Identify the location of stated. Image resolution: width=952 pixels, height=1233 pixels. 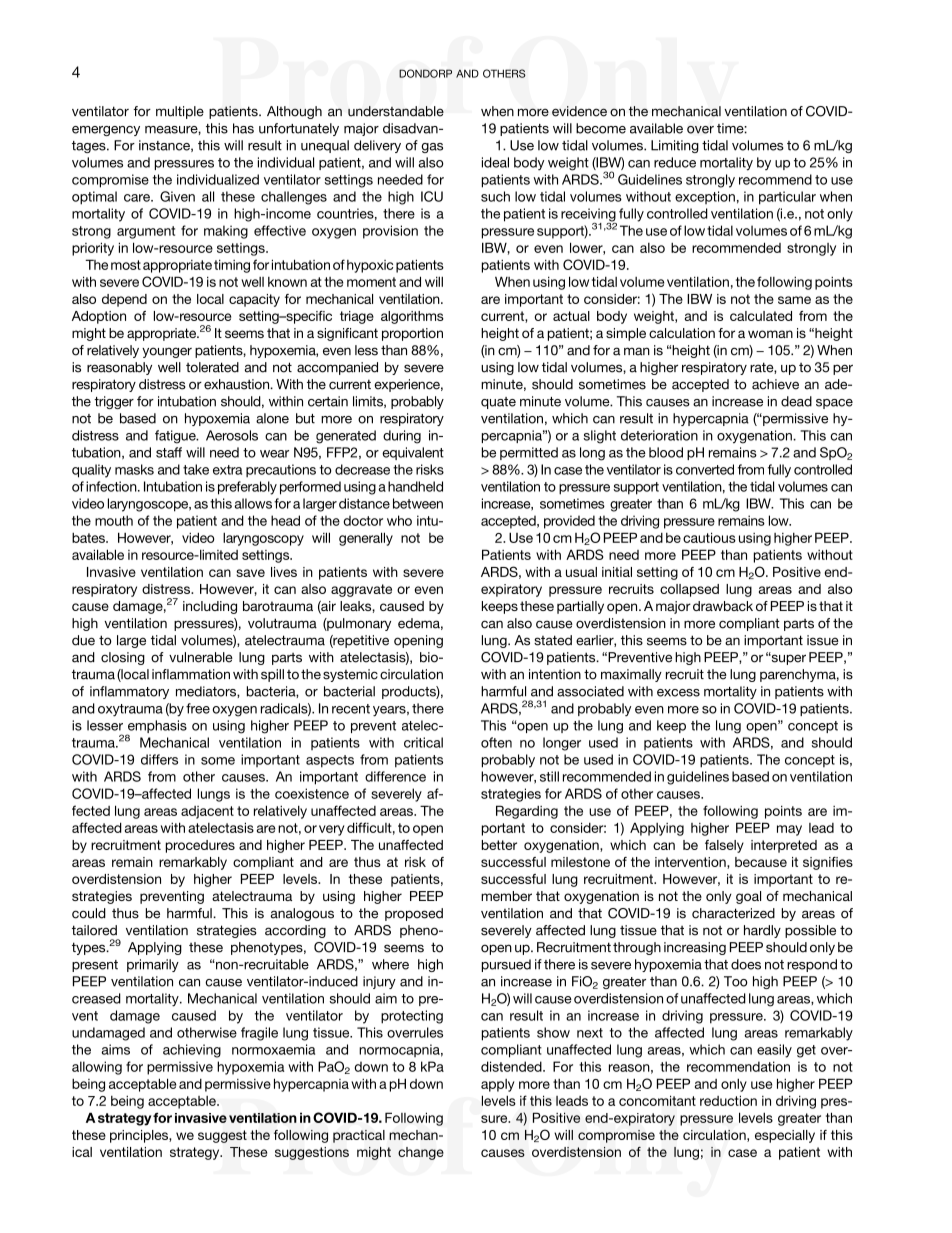
(553, 640).
